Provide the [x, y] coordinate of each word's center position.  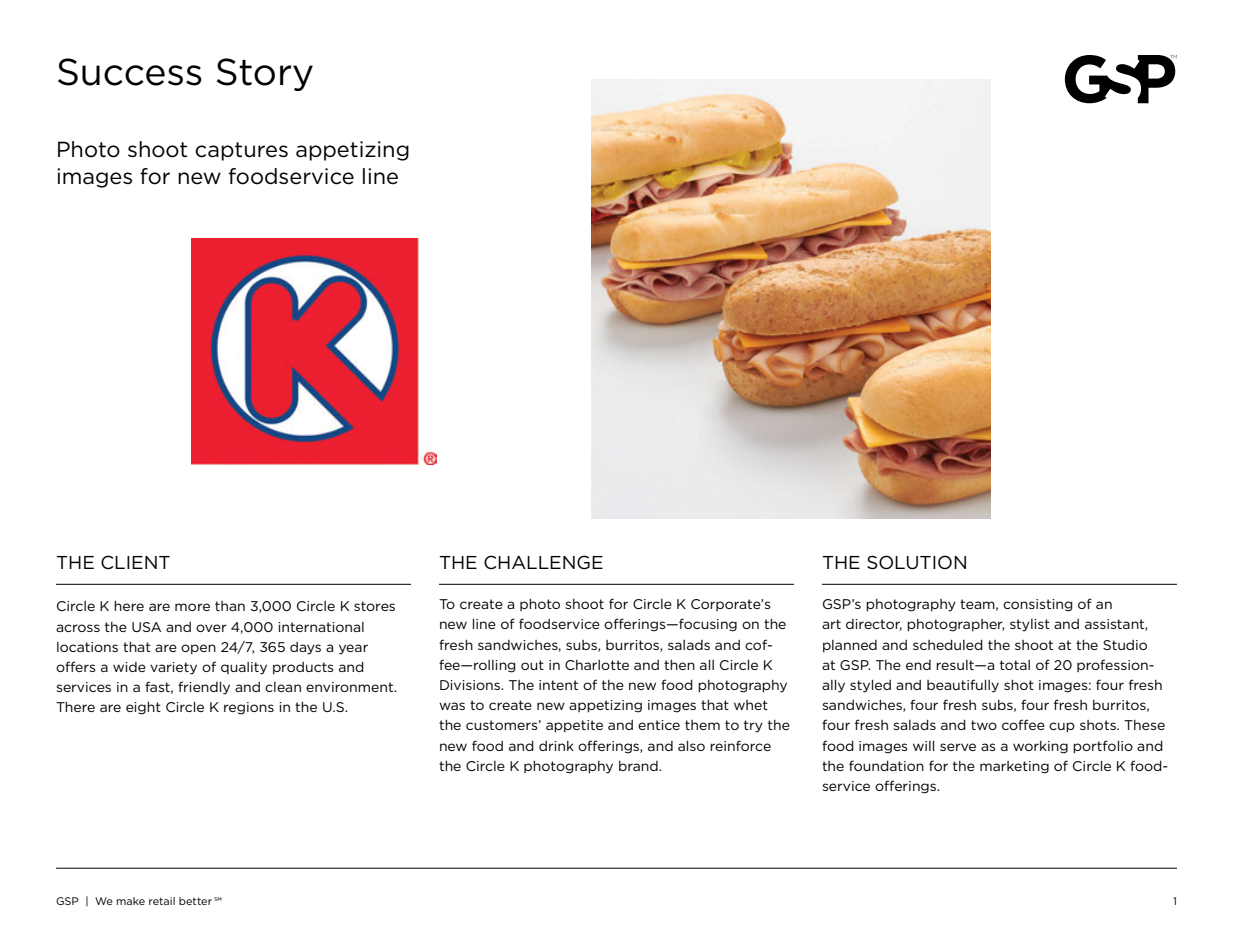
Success [130, 72]
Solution [916, 562]
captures [241, 151]
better [195, 901]
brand [639, 766]
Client [135, 562]
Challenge [543, 562]
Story [265, 74]
